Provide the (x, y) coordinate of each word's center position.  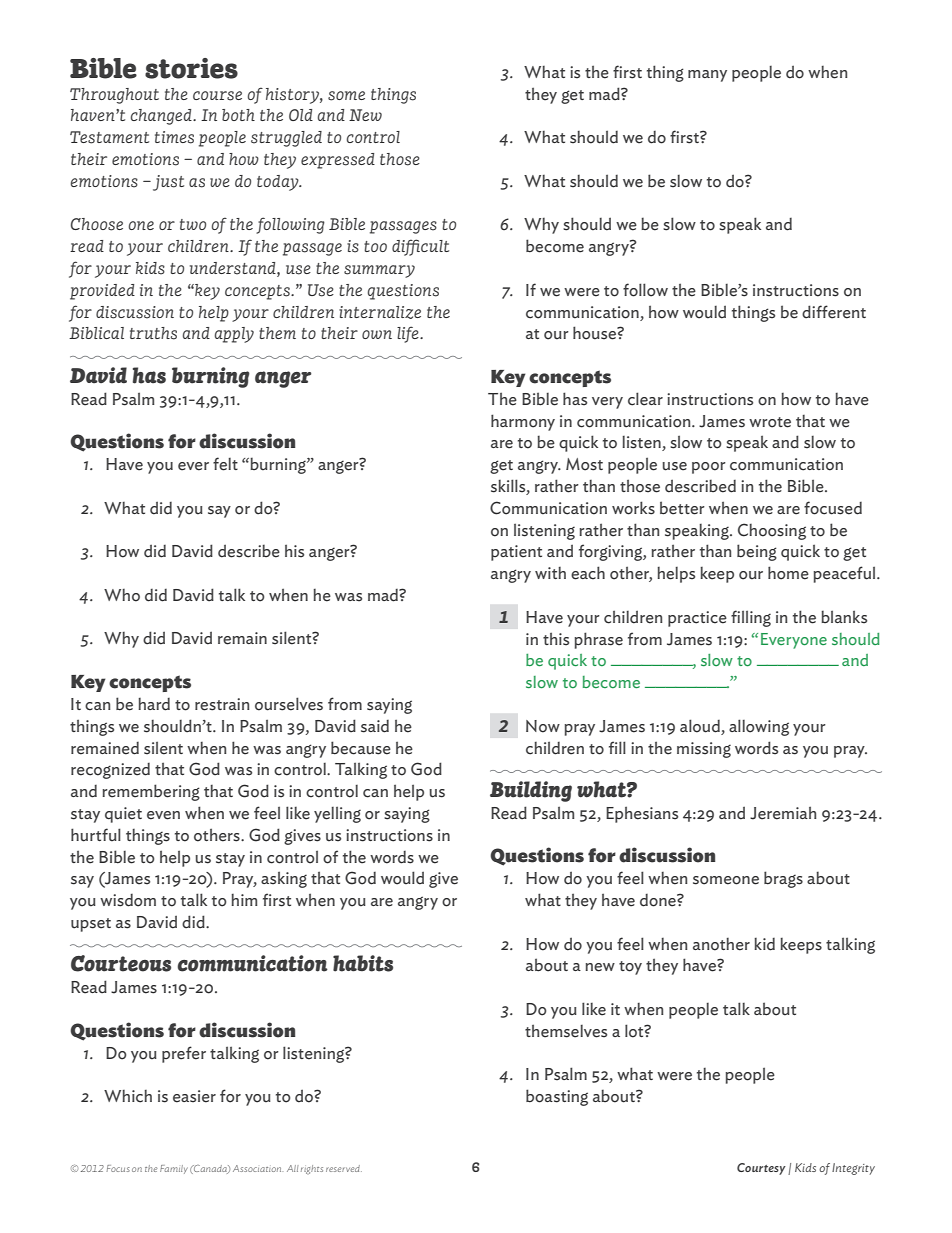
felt (225, 464)
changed (162, 117)
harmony (523, 422)
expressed (338, 161)
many (707, 76)
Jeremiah (783, 813)
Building (531, 791)
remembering (151, 792)
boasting (557, 1097)
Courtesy (761, 1169)
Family (174, 1169)
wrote (770, 422)
